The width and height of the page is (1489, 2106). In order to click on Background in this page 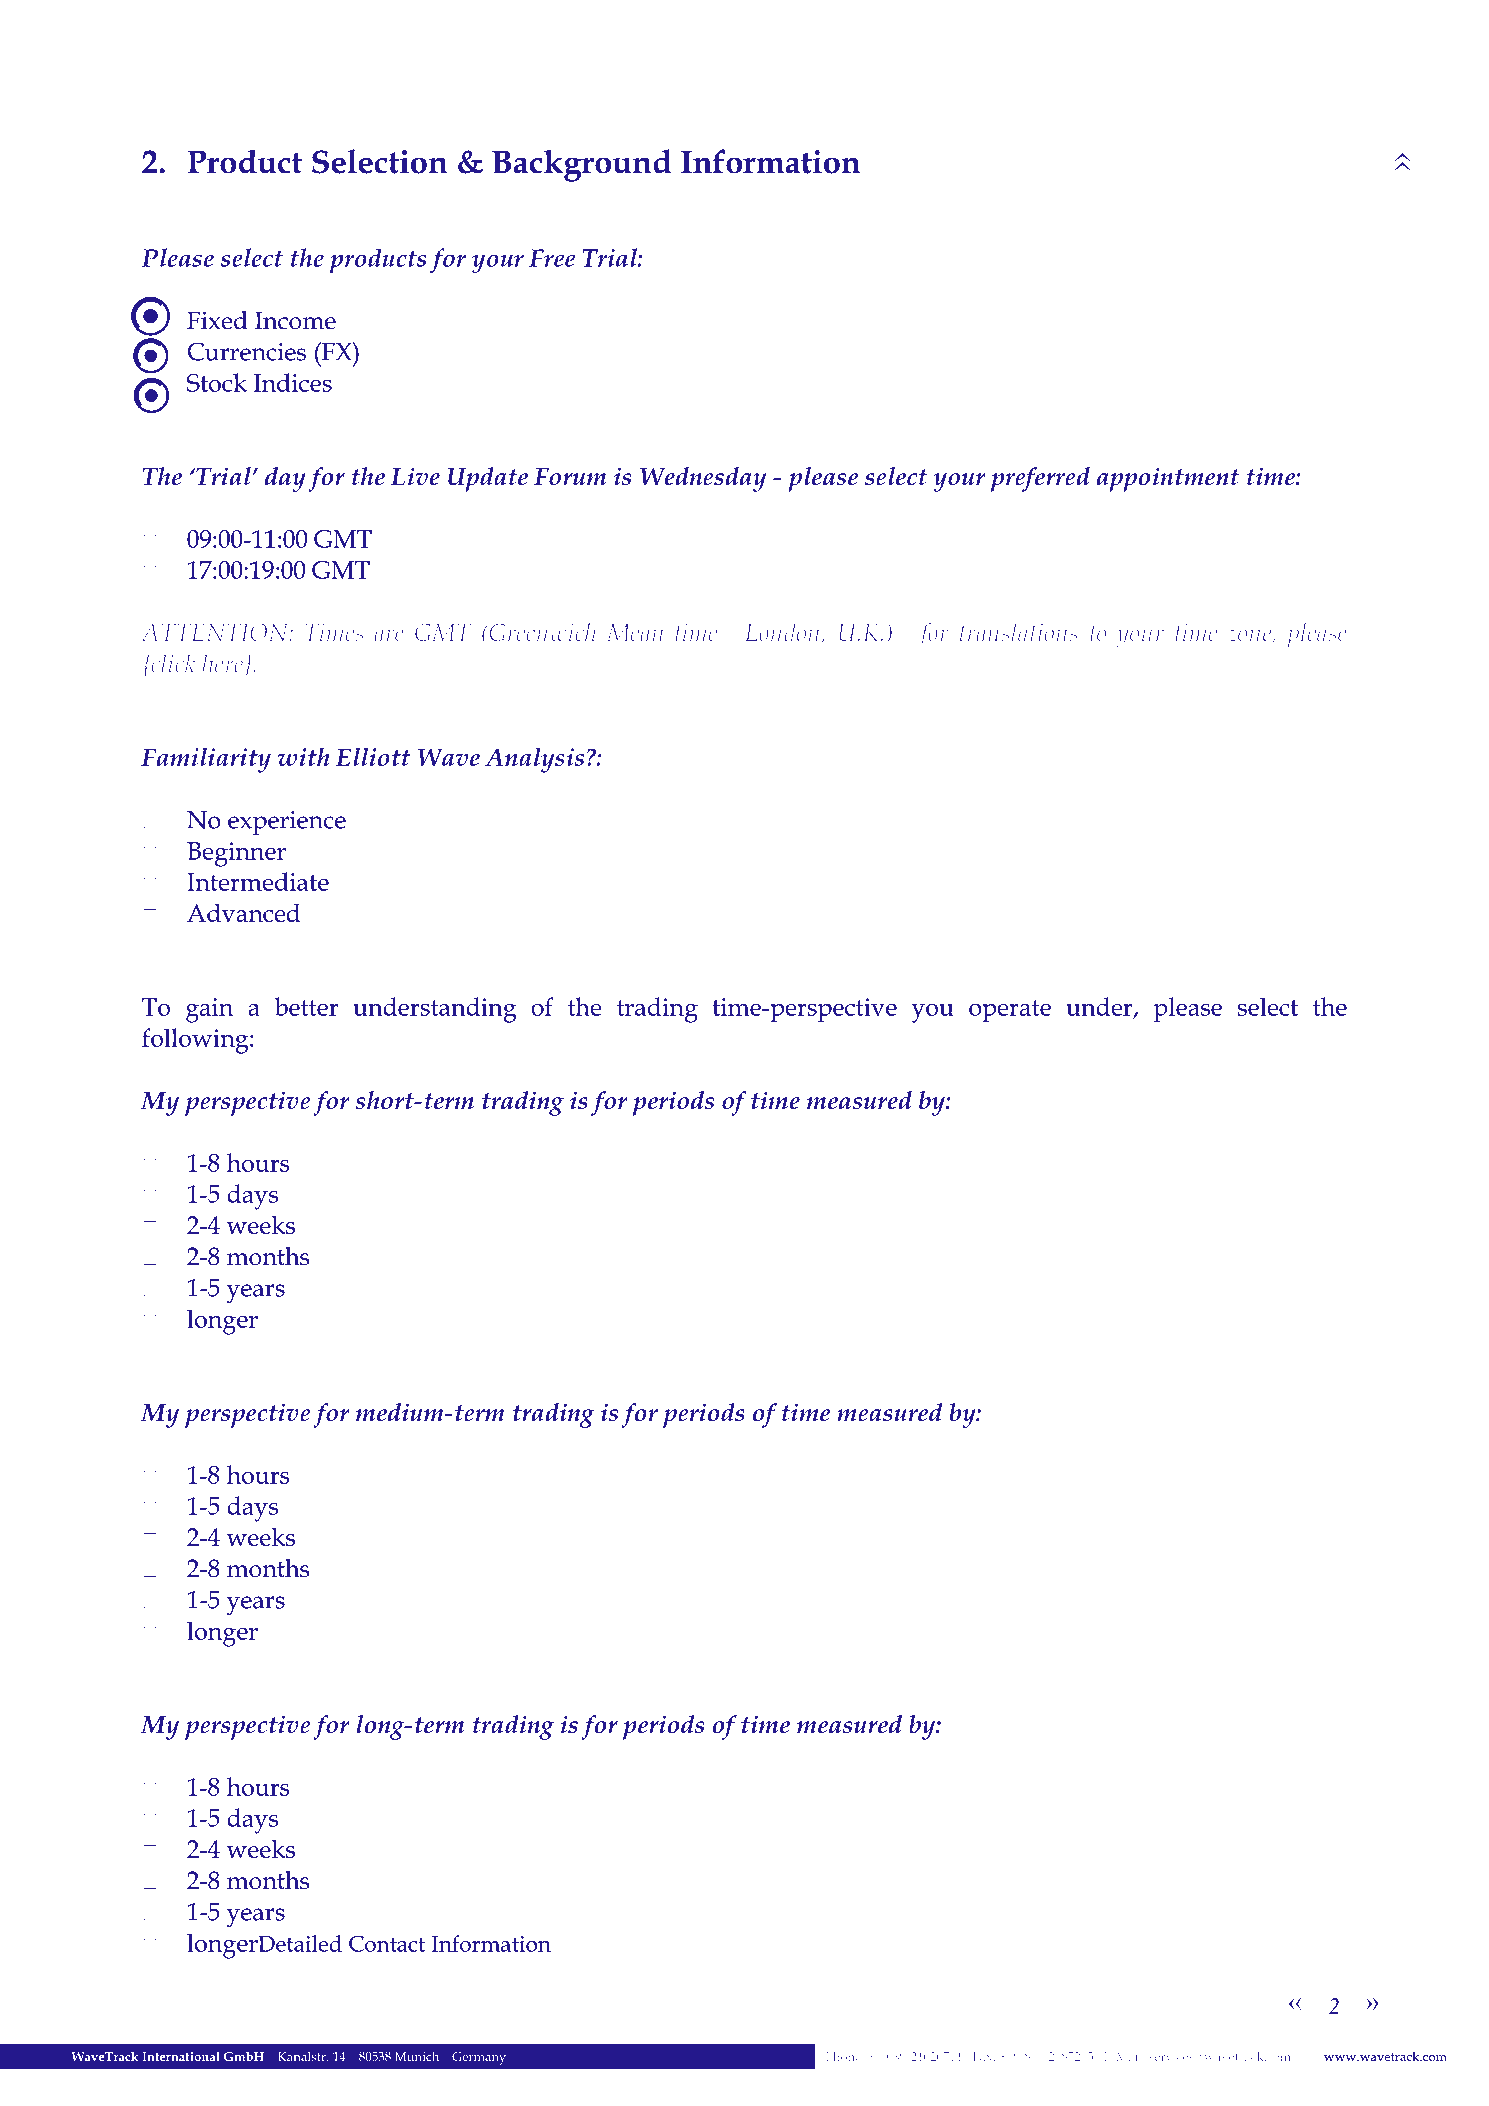, I will do `click(581, 165)`.
